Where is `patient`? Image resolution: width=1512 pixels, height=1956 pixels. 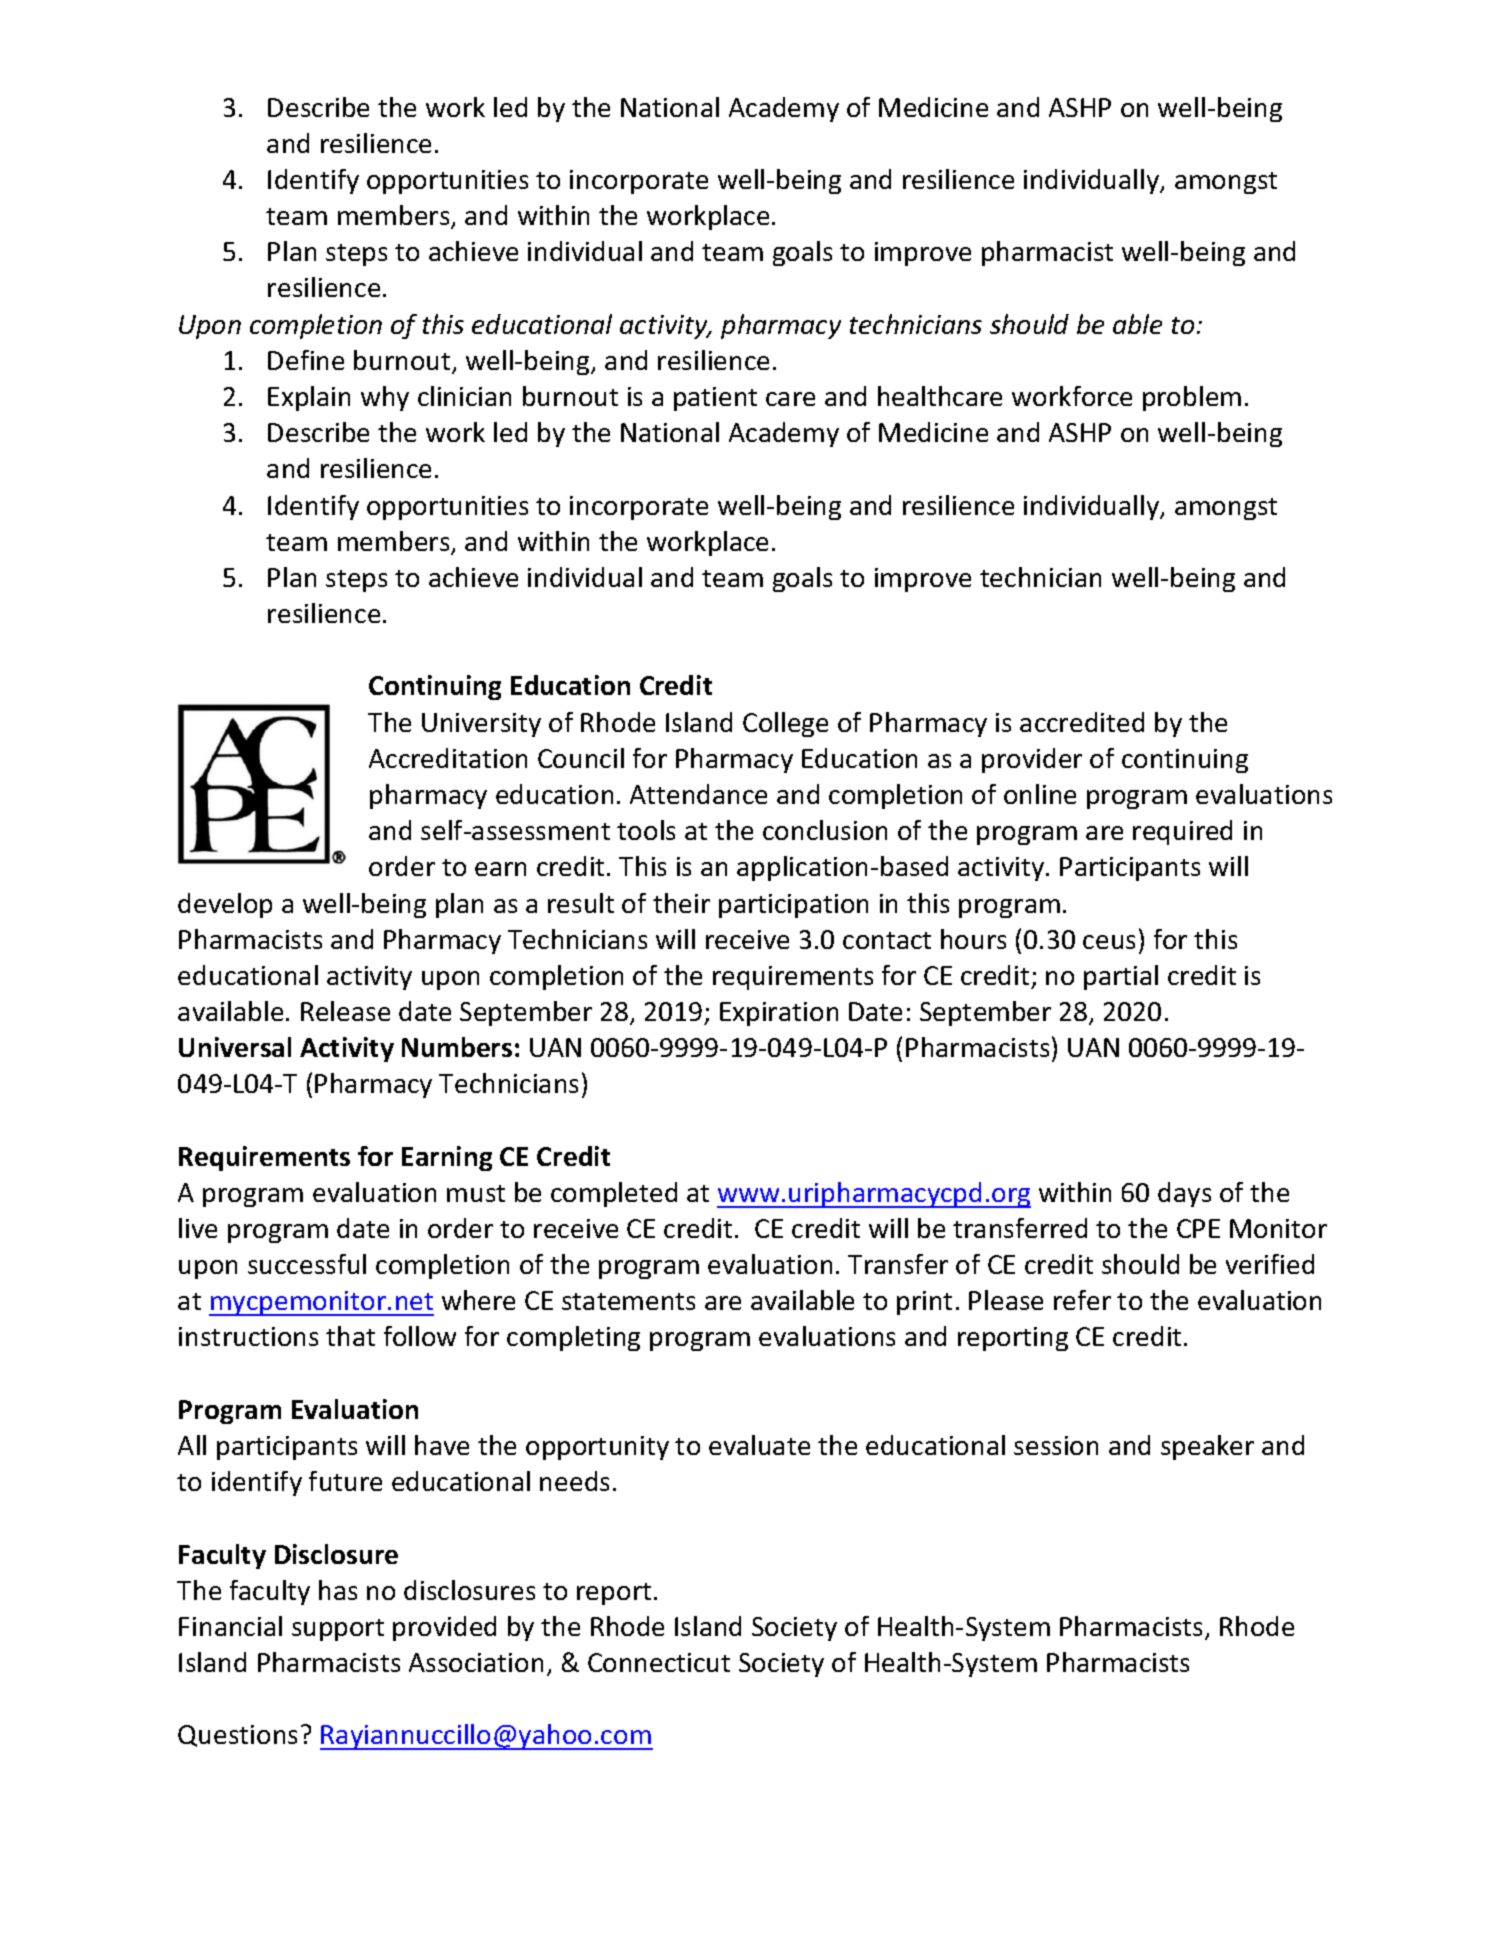 patient is located at coordinates (715, 399).
